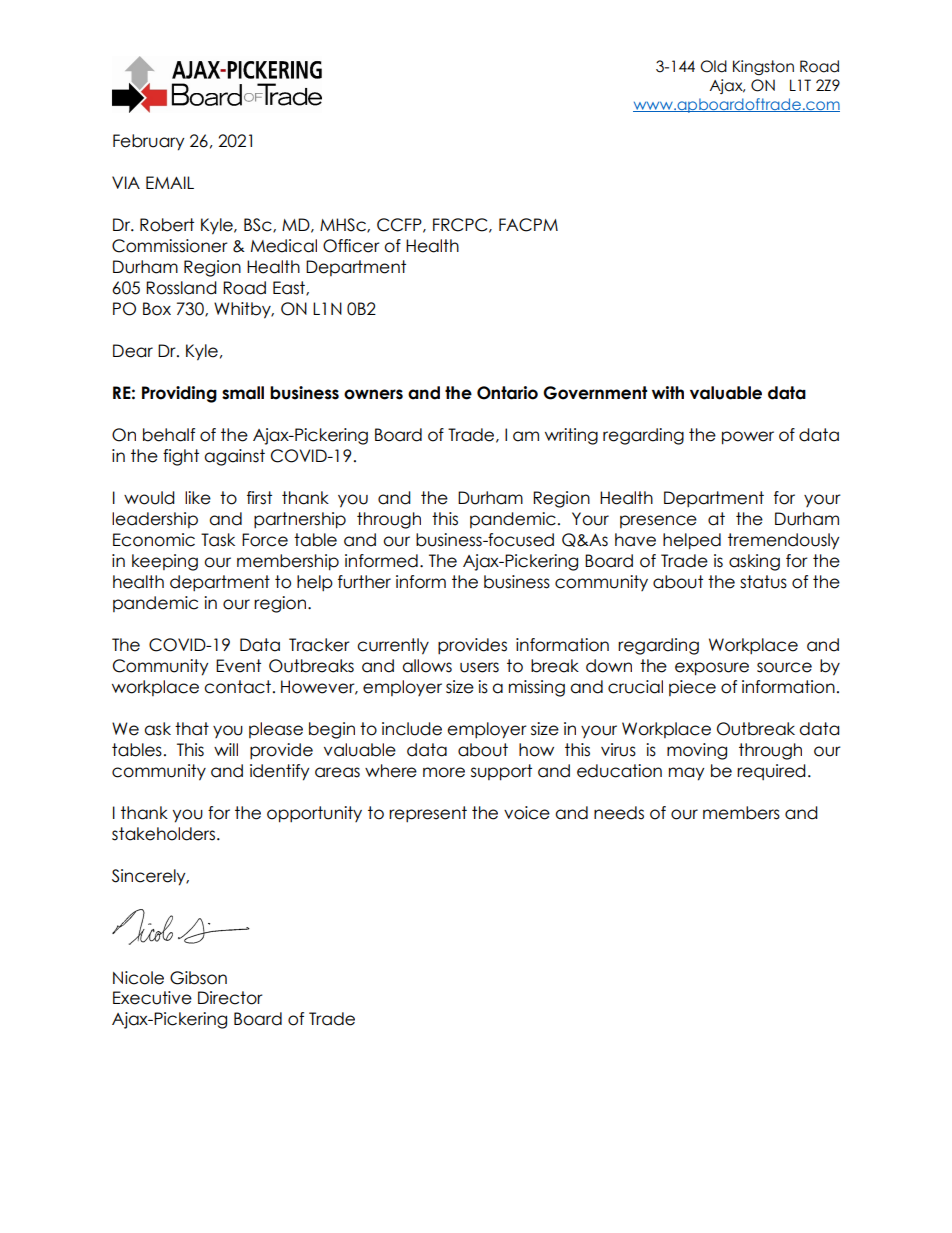  What do you see at coordinates (149, 142) in the page?
I see `February` at bounding box center [149, 142].
